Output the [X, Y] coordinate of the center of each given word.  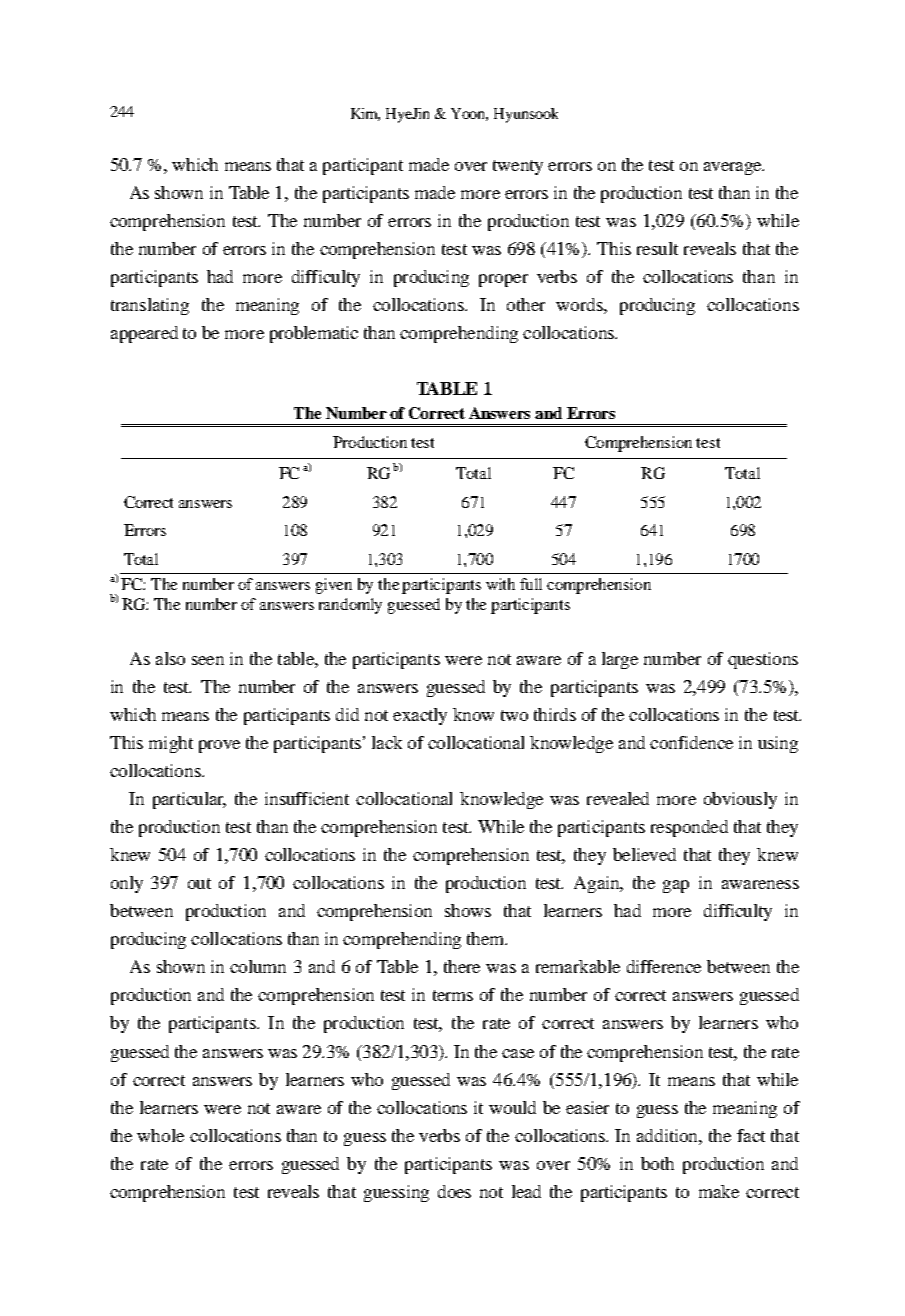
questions [763, 660]
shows [468, 910]
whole [160, 1135]
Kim [365, 114]
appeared [144, 334]
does [454, 1191]
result [657, 248]
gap [676, 886]
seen [208, 660]
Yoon [469, 114]
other [526, 304]
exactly [420, 716]
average [734, 168]
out [199, 883]
